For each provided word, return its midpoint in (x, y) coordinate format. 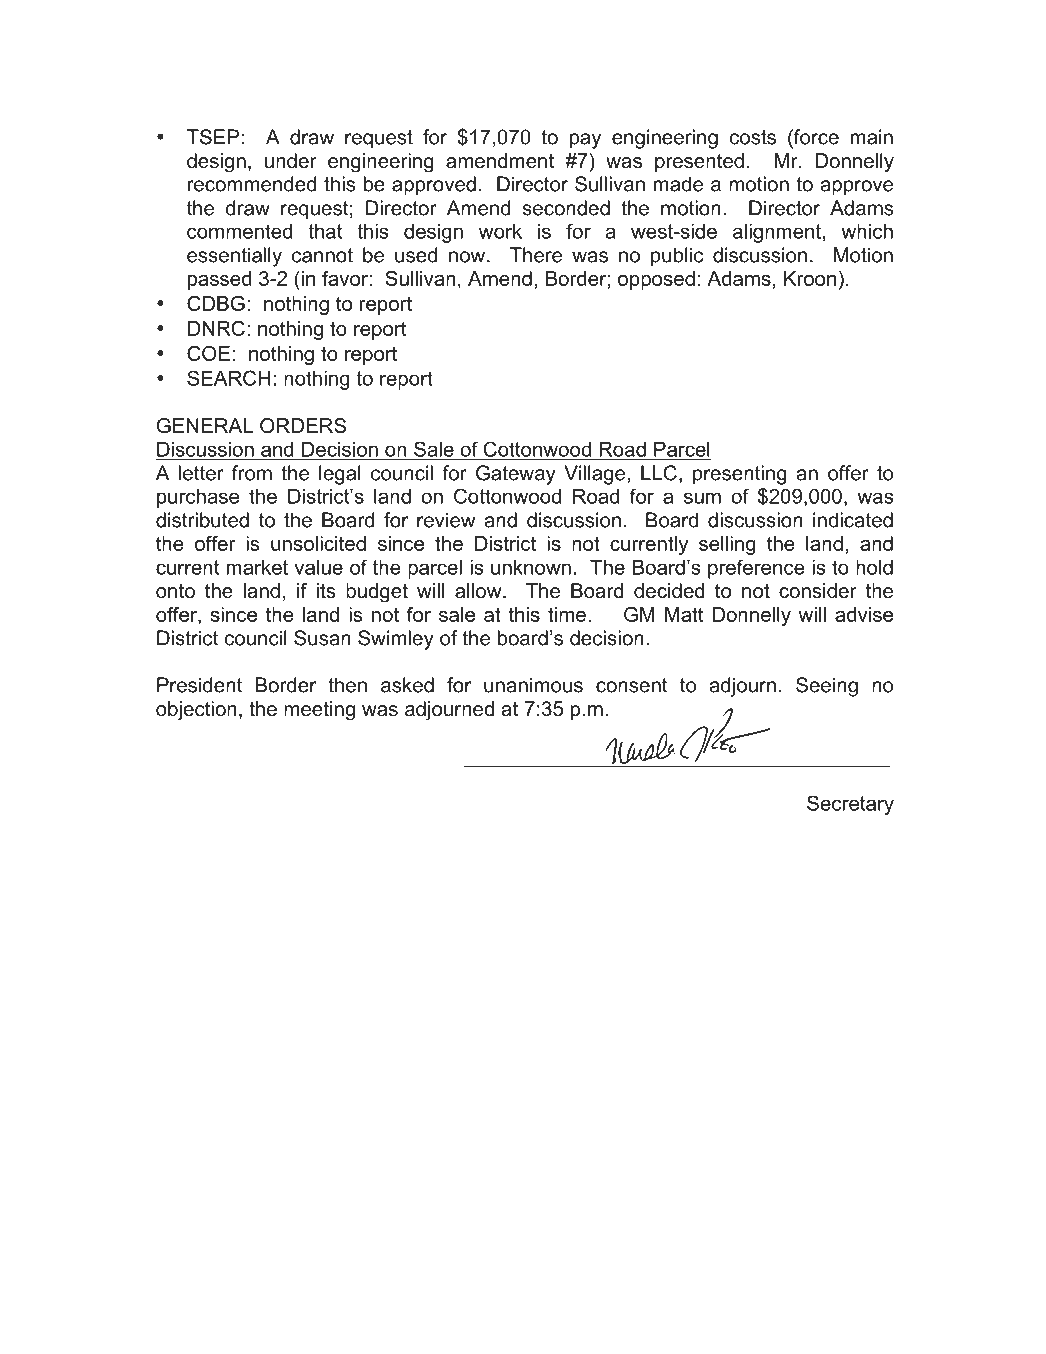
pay (585, 141)
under (291, 161)
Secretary (850, 805)
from (252, 473)
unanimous (533, 685)
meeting (319, 711)
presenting (740, 475)
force (815, 137)
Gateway (516, 475)
